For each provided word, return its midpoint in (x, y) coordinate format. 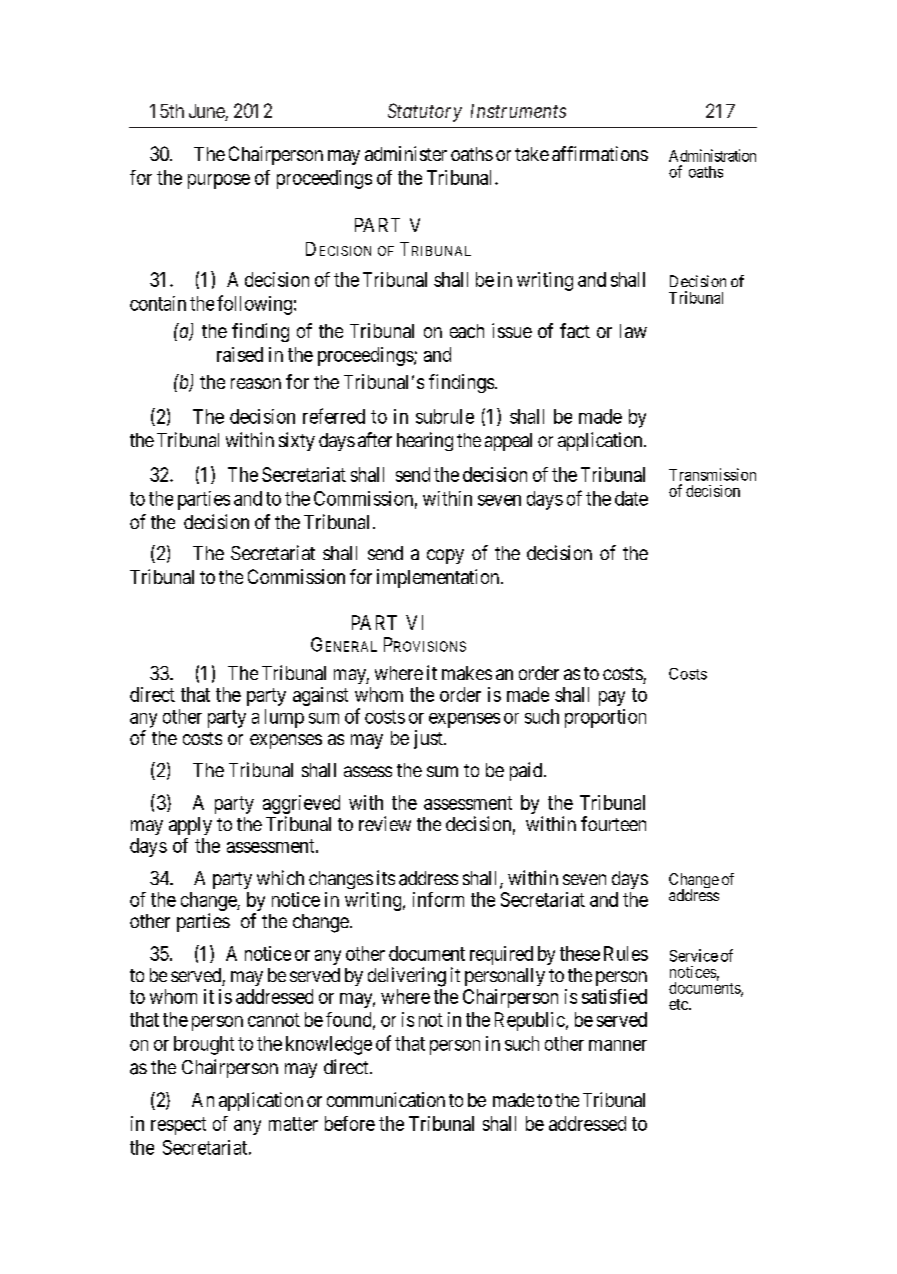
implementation (439, 578)
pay (612, 698)
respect (178, 1126)
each (467, 331)
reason (256, 383)
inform (438, 899)
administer (406, 153)
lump (284, 718)
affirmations (600, 153)
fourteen (613, 823)
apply (190, 826)
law (633, 331)
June (207, 112)
